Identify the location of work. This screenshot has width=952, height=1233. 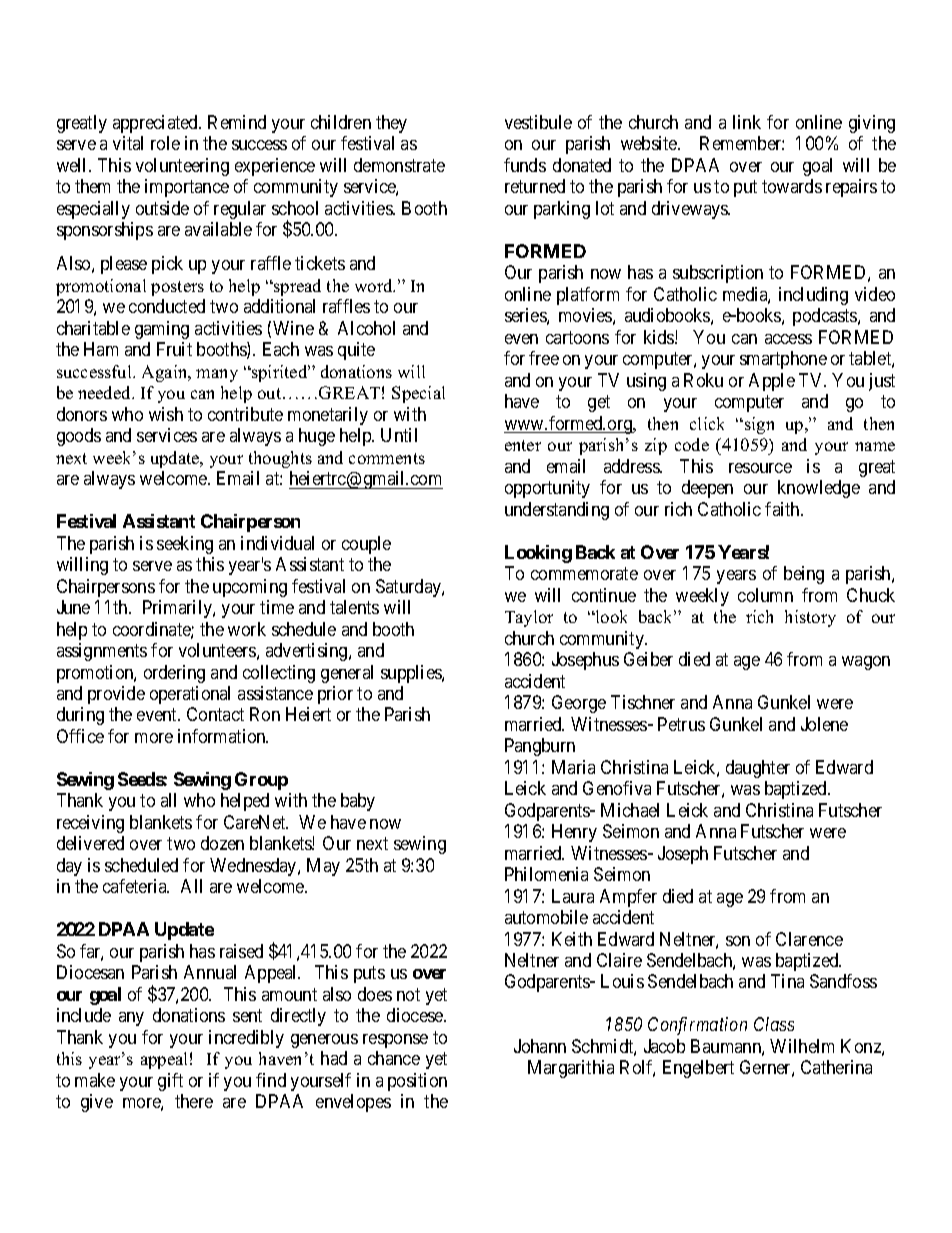
(247, 629).
